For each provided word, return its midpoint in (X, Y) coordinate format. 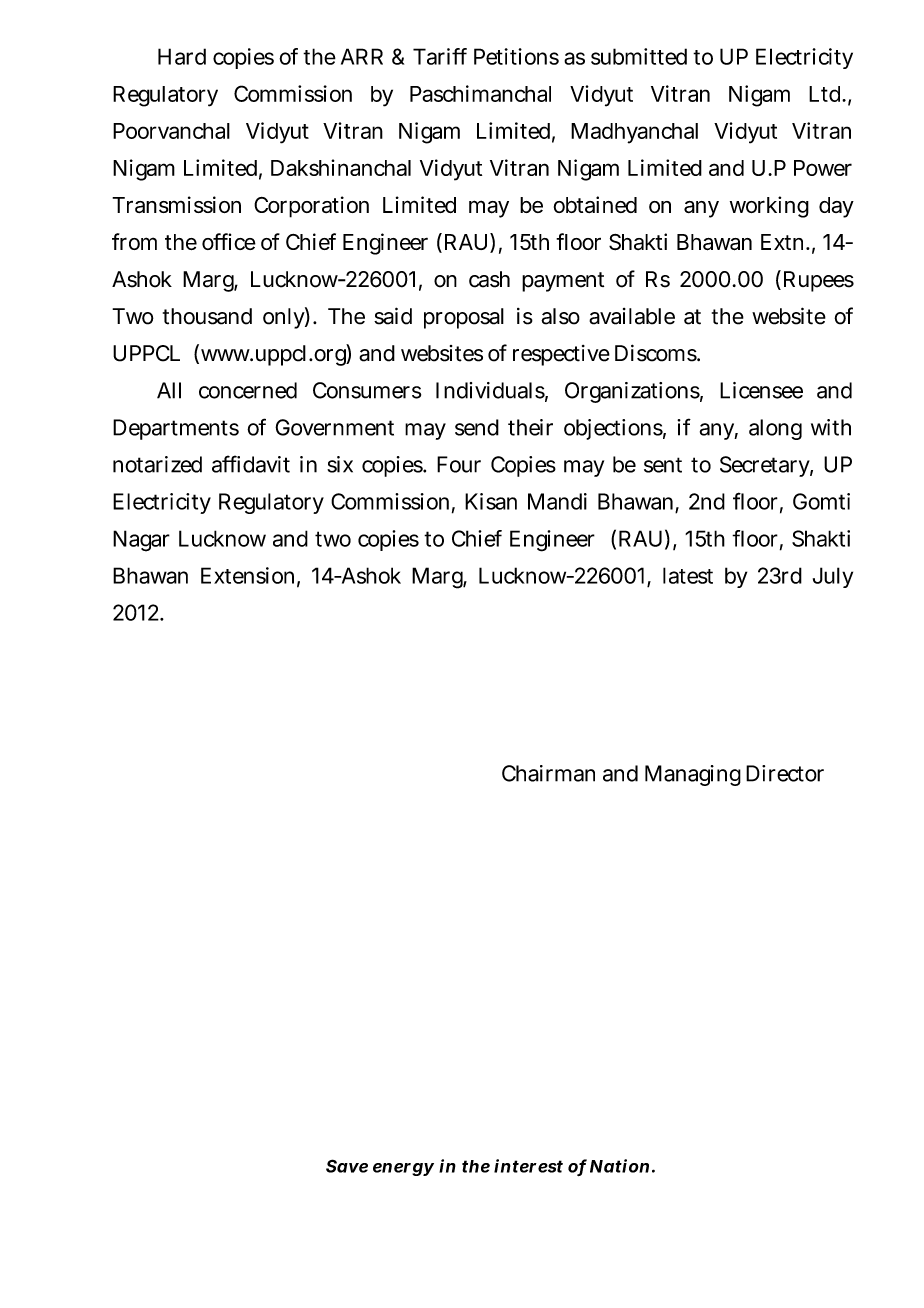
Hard (182, 56)
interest (528, 1166)
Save (347, 1166)
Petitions (516, 56)
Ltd (827, 94)
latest (688, 575)
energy (403, 1169)
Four (459, 464)
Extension (250, 576)
